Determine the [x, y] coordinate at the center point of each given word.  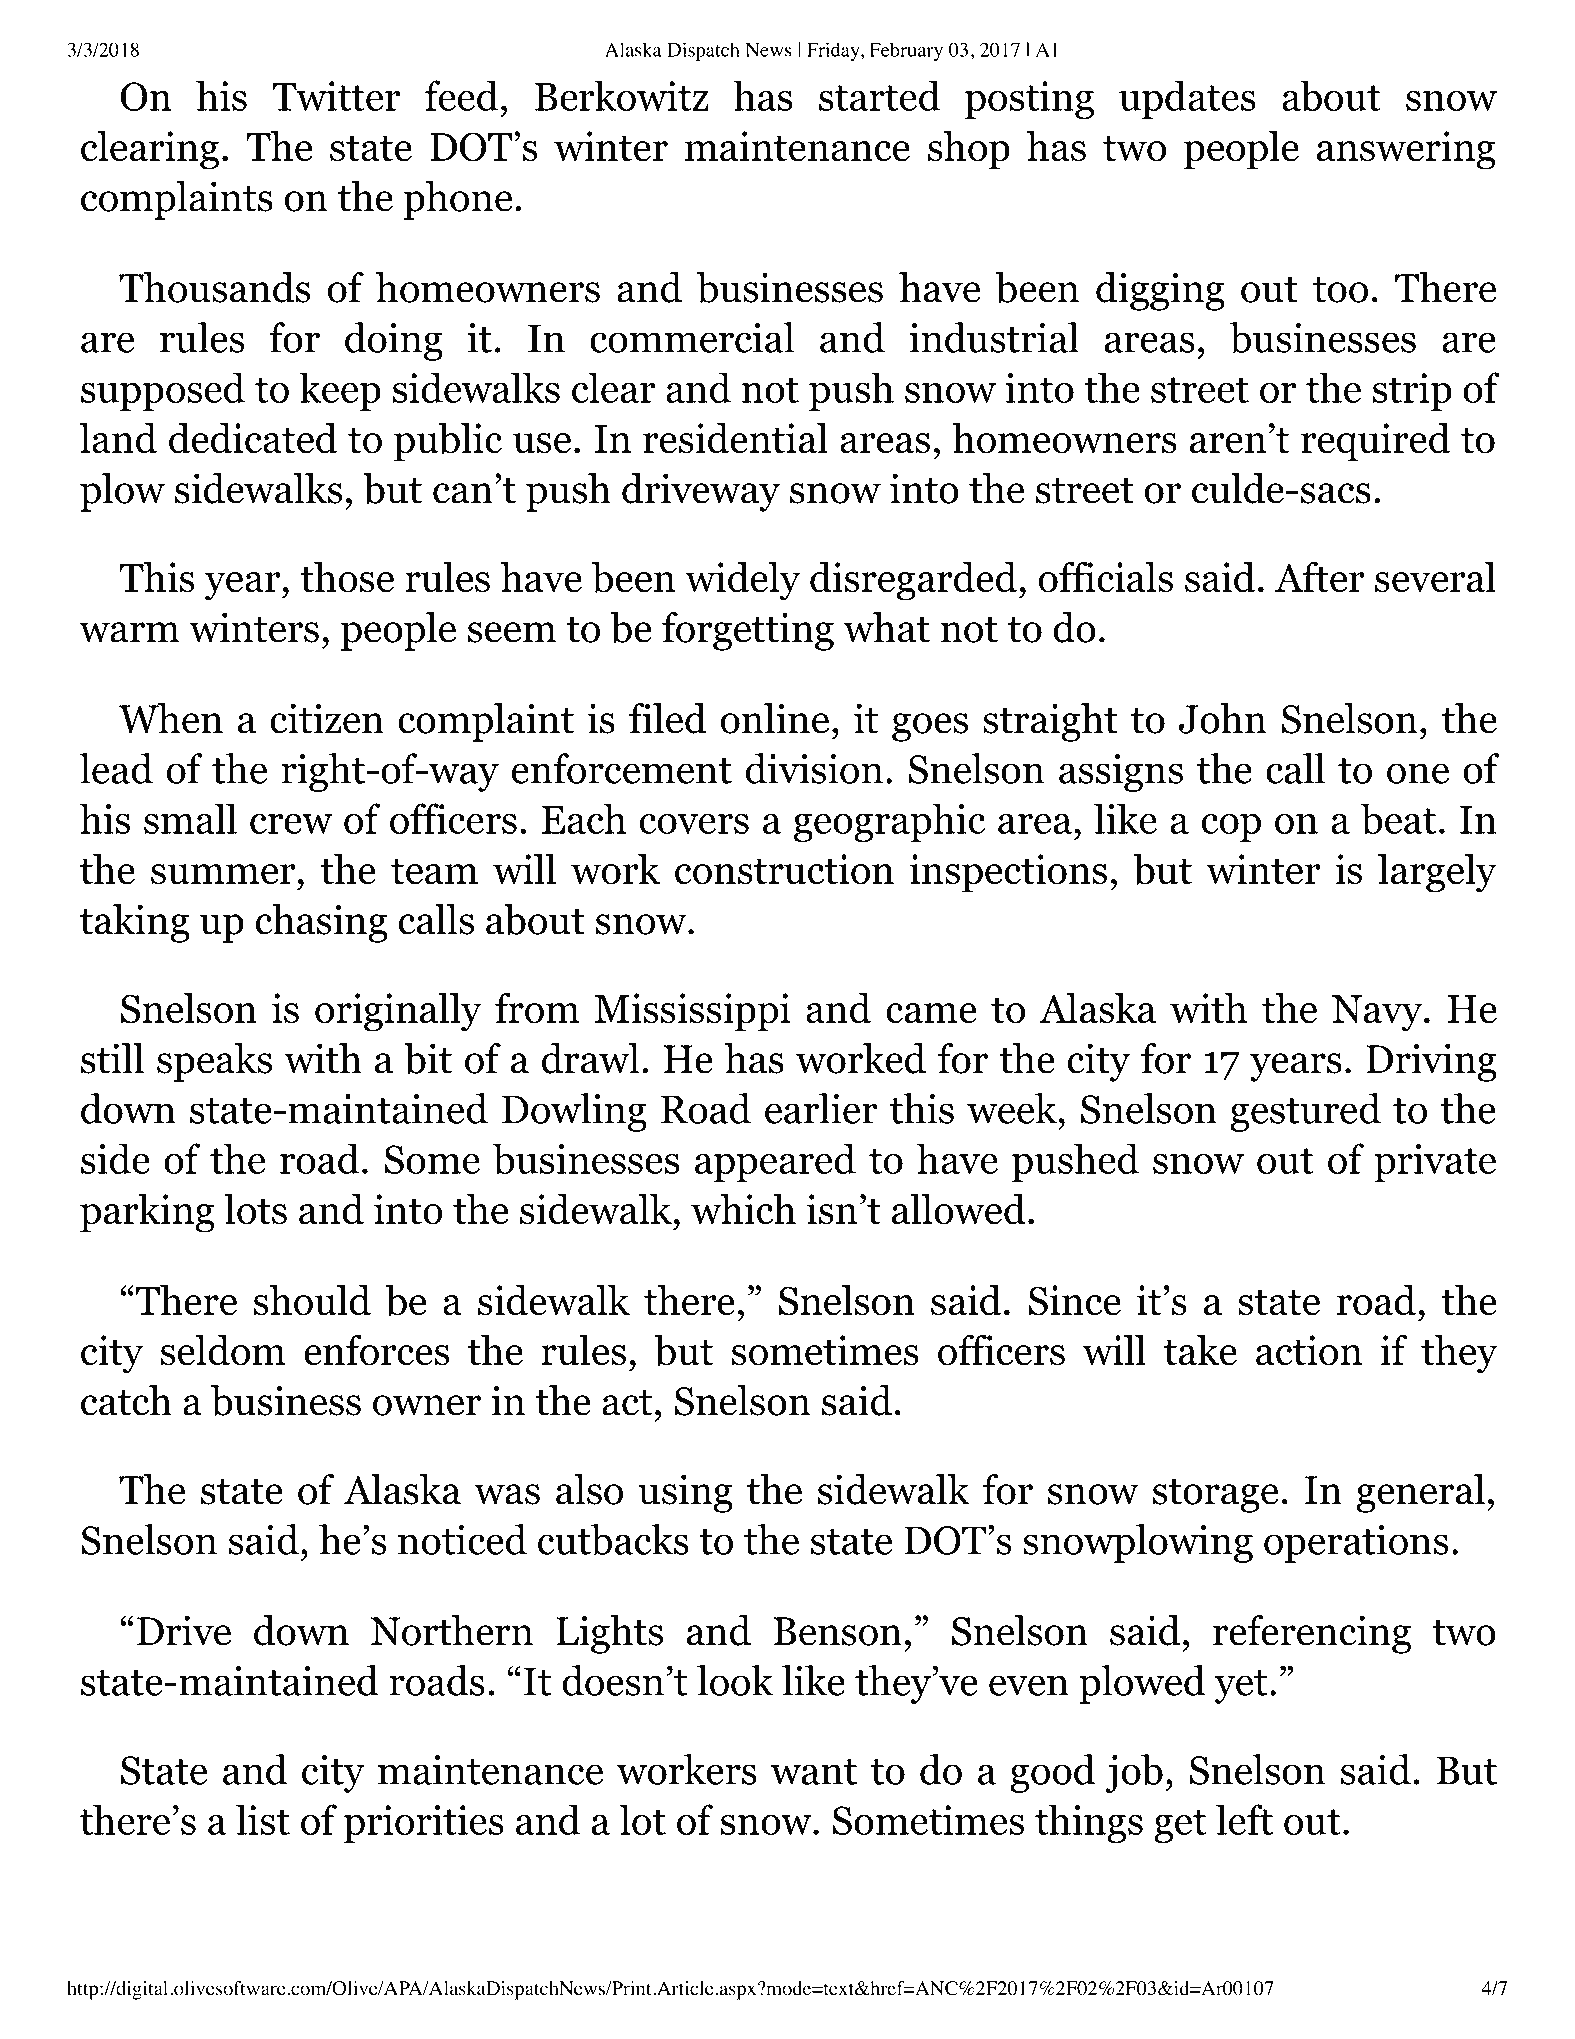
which [743, 1209]
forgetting [748, 631]
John [1223, 718]
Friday [834, 51]
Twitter [336, 96]
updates [1187, 99]
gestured [1305, 1112]
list [263, 1819]
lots [255, 1209]
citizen [327, 718]
